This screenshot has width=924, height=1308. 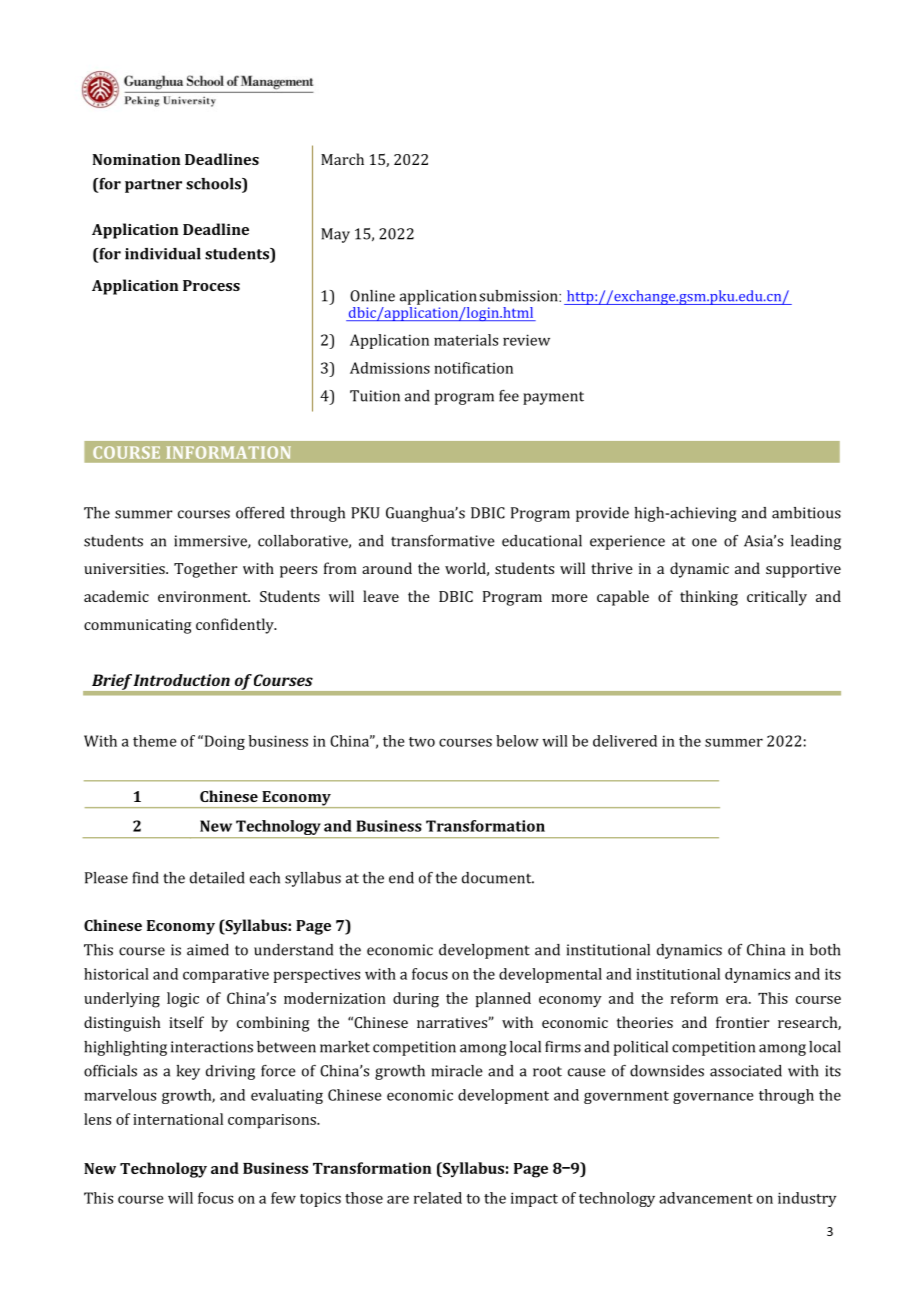 I want to click on thinking, so click(x=709, y=598).
